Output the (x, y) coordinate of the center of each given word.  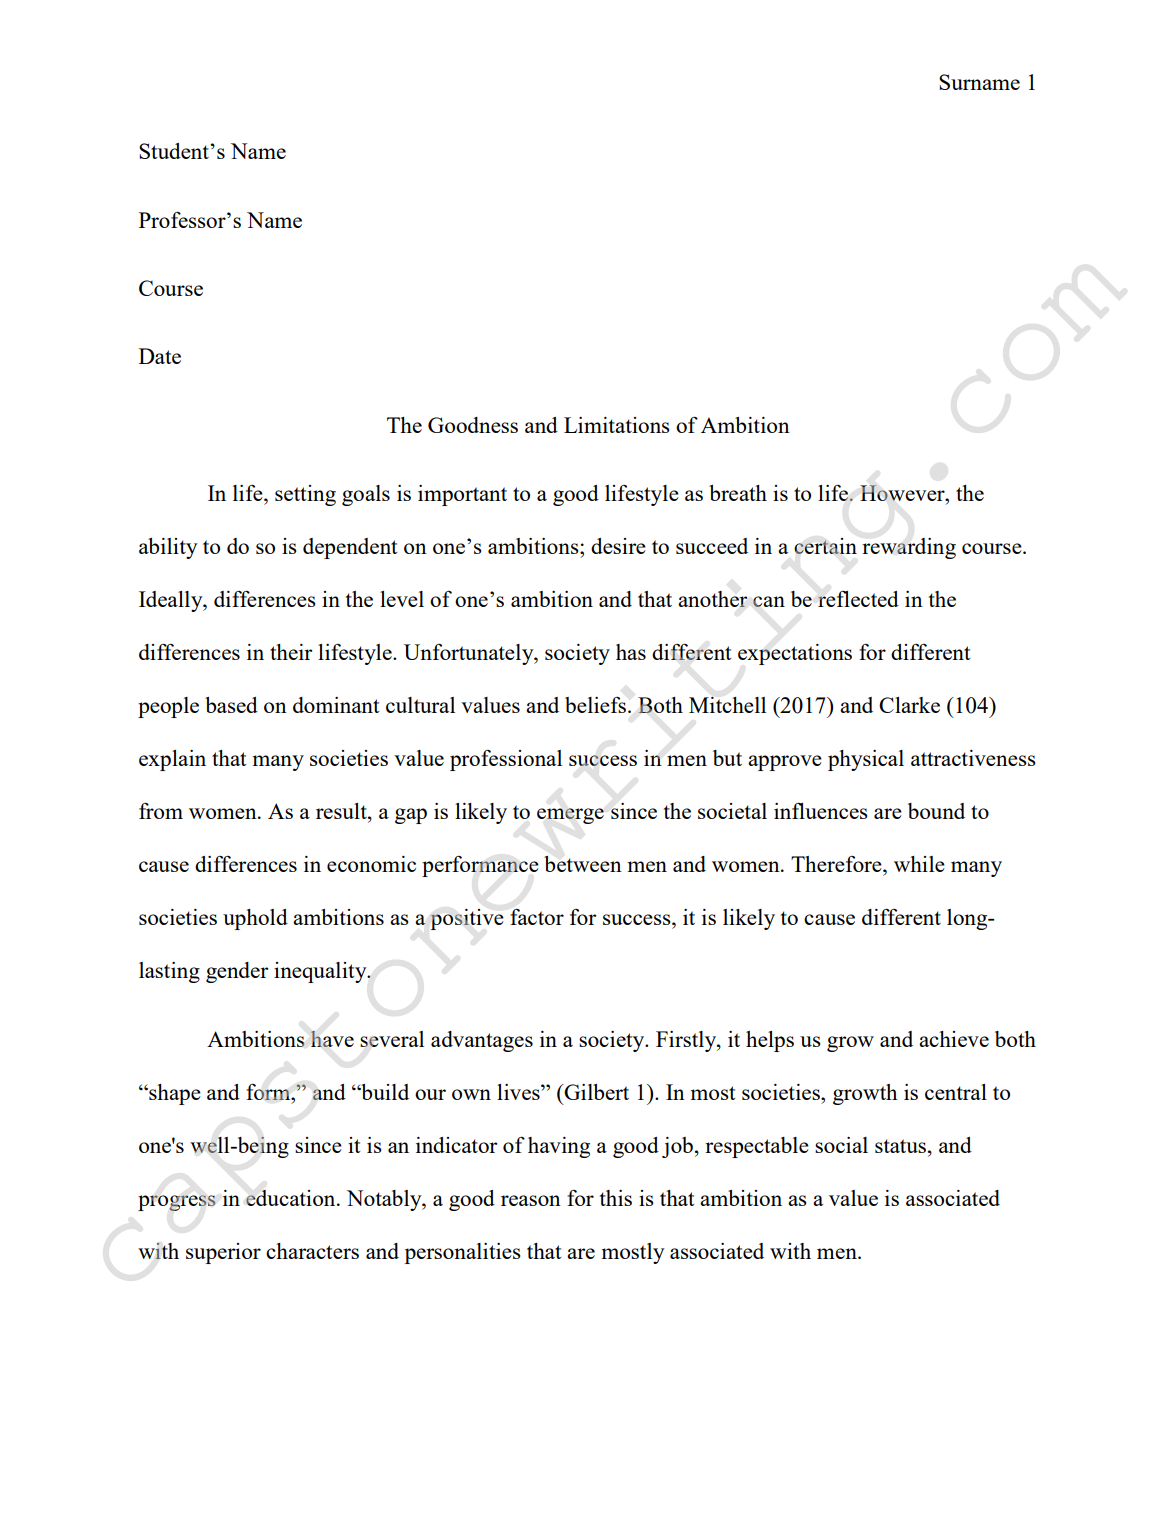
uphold (255, 919)
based (231, 705)
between (583, 864)
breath (738, 493)
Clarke (909, 705)
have (332, 1039)
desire (618, 546)
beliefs (595, 705)
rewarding (909, 548)
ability (168, 548)
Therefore (837, 864)
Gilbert (595, 1092)
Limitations (617, 425)
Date (160, 356)
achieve (954, 1039)
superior (223, 1253)
